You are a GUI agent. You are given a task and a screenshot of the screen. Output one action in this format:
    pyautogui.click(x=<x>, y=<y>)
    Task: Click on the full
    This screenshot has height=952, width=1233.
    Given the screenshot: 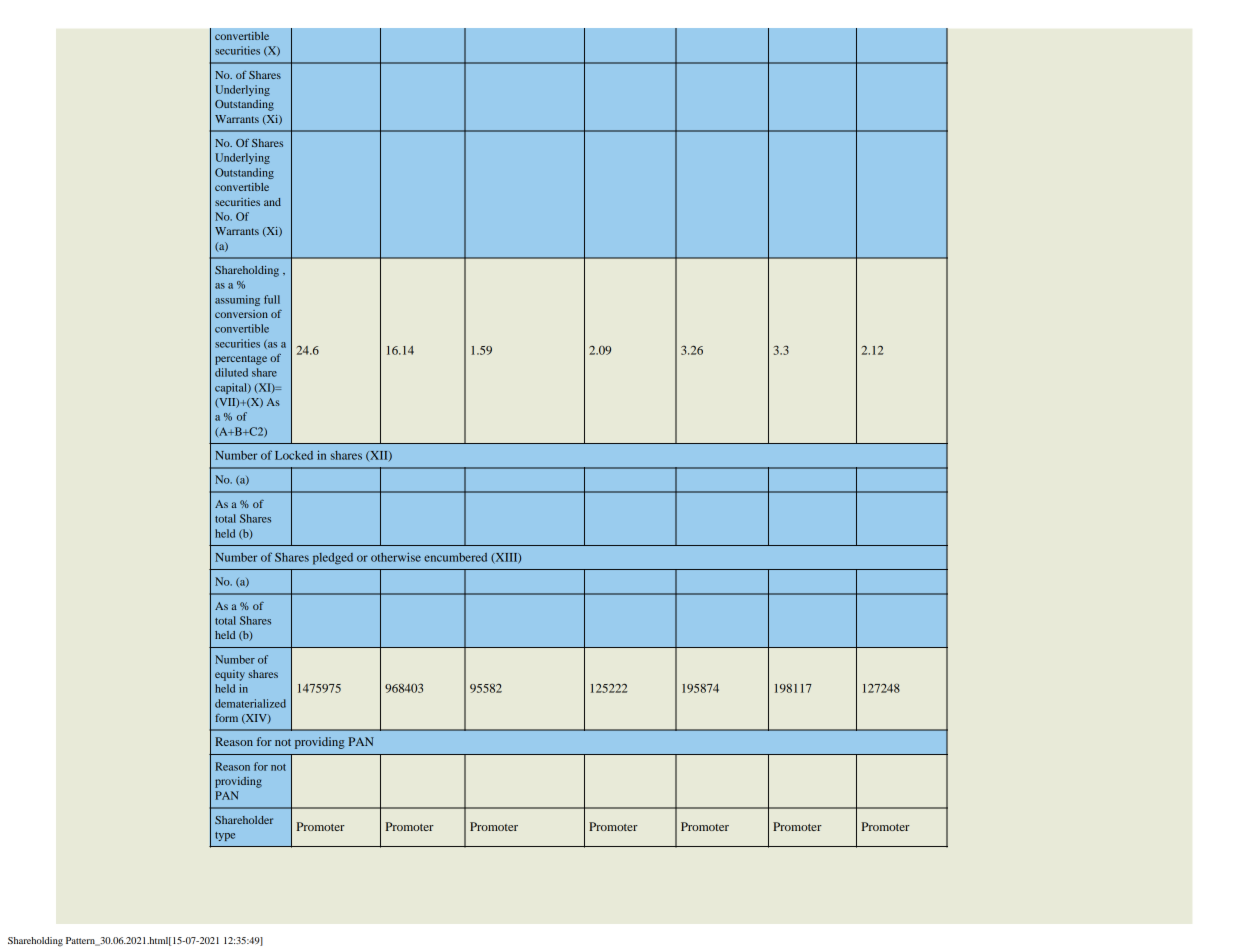 What is the action you would take?
    pyautogui.click(x=272, y=299)
